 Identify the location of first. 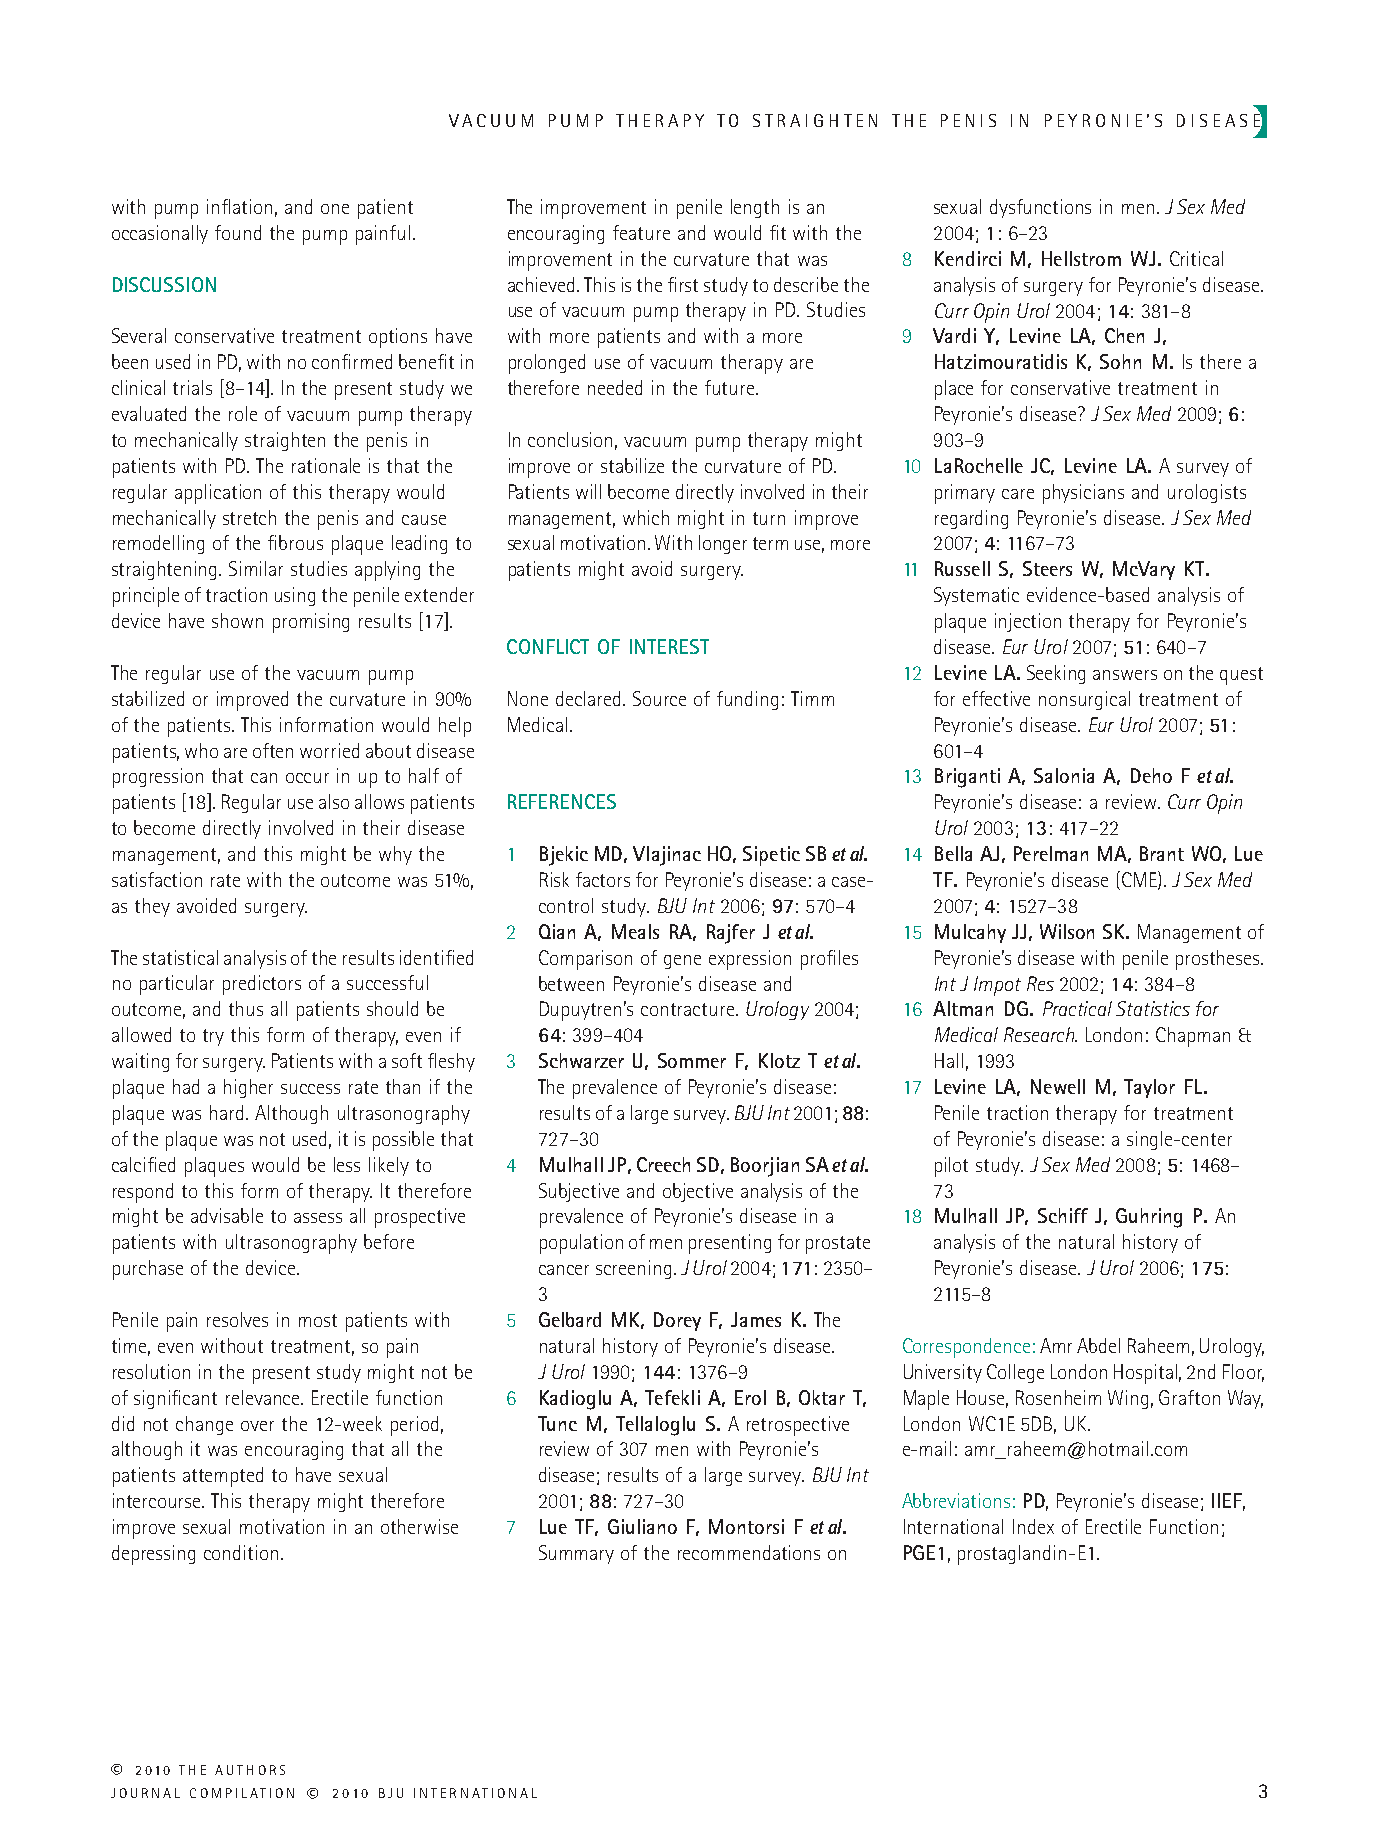
(683, 284).
